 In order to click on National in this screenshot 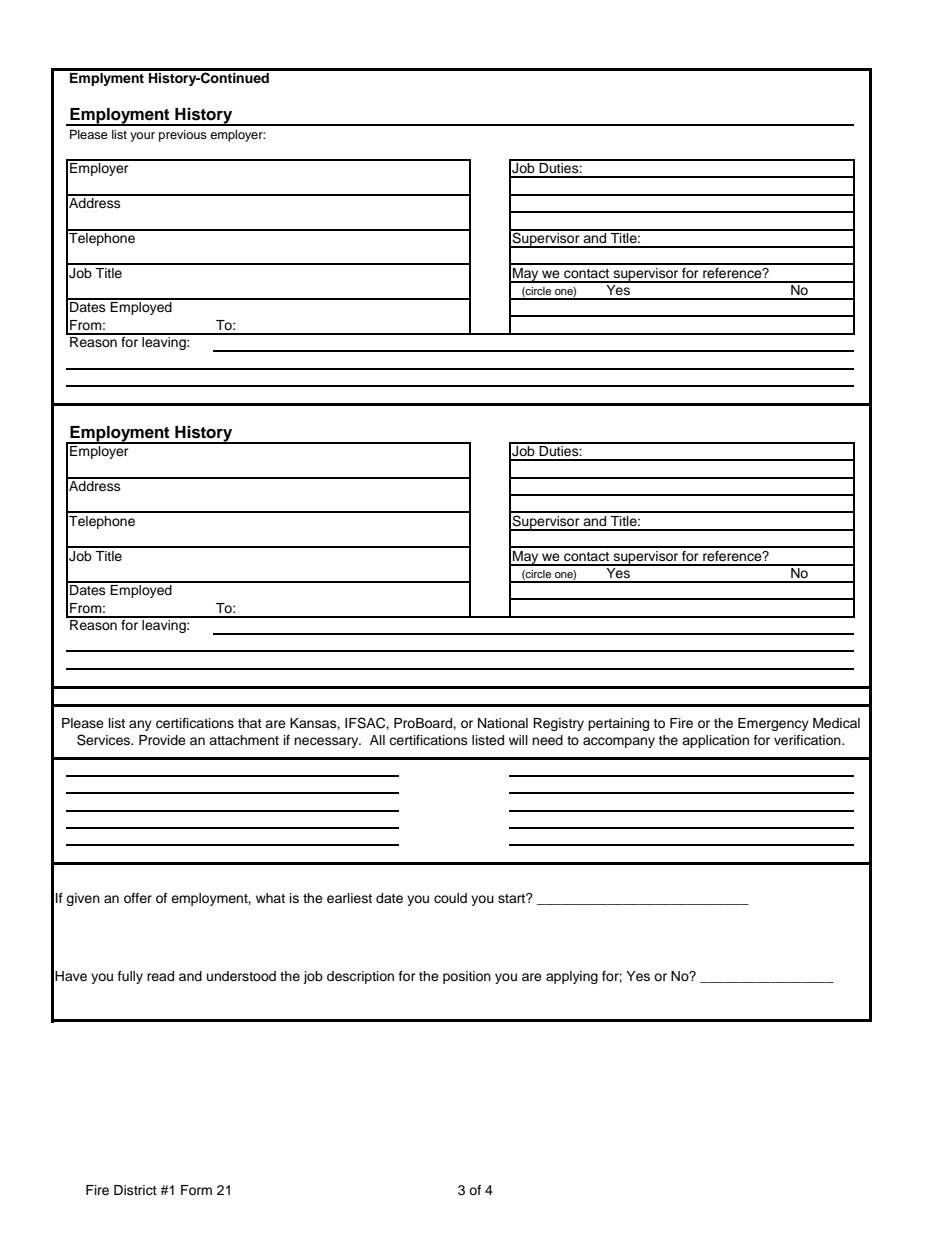, I will do `click(503, 723)`.
